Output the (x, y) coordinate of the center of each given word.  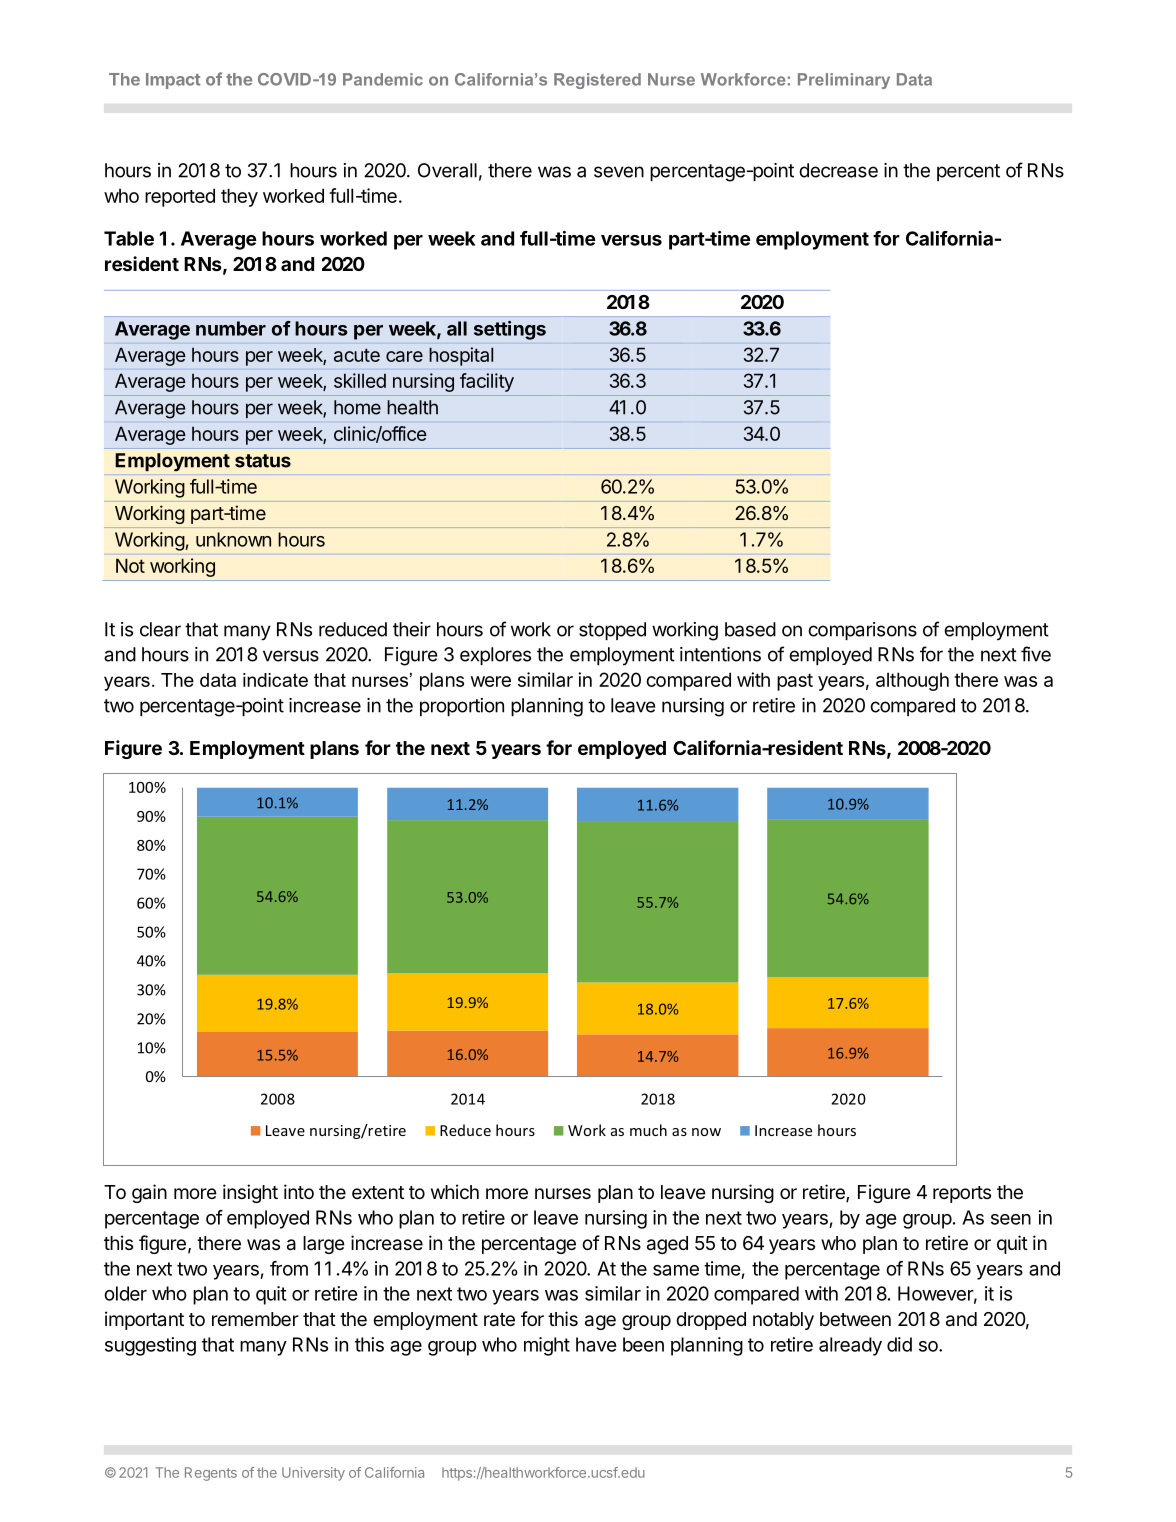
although (912, 681)
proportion (462, 707)
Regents (211, 1474)
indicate (275, 680)
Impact (173, 81)
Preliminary (844, 81)
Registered (597, 81)
